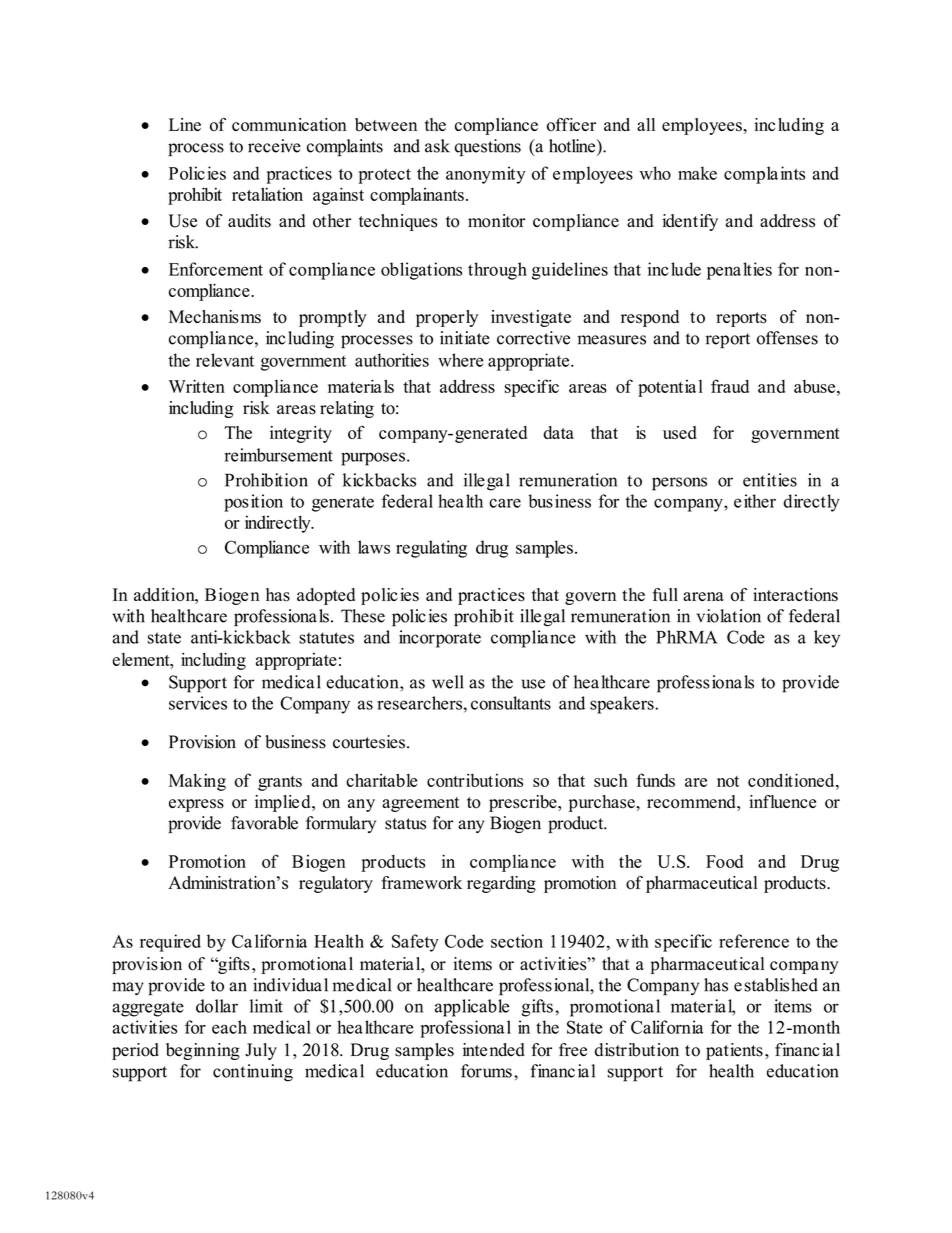 This screenshot has width=952, height=1233. Describe the element at coordinates (465, 338) in the screenshot. I see `initiate` at that location.
